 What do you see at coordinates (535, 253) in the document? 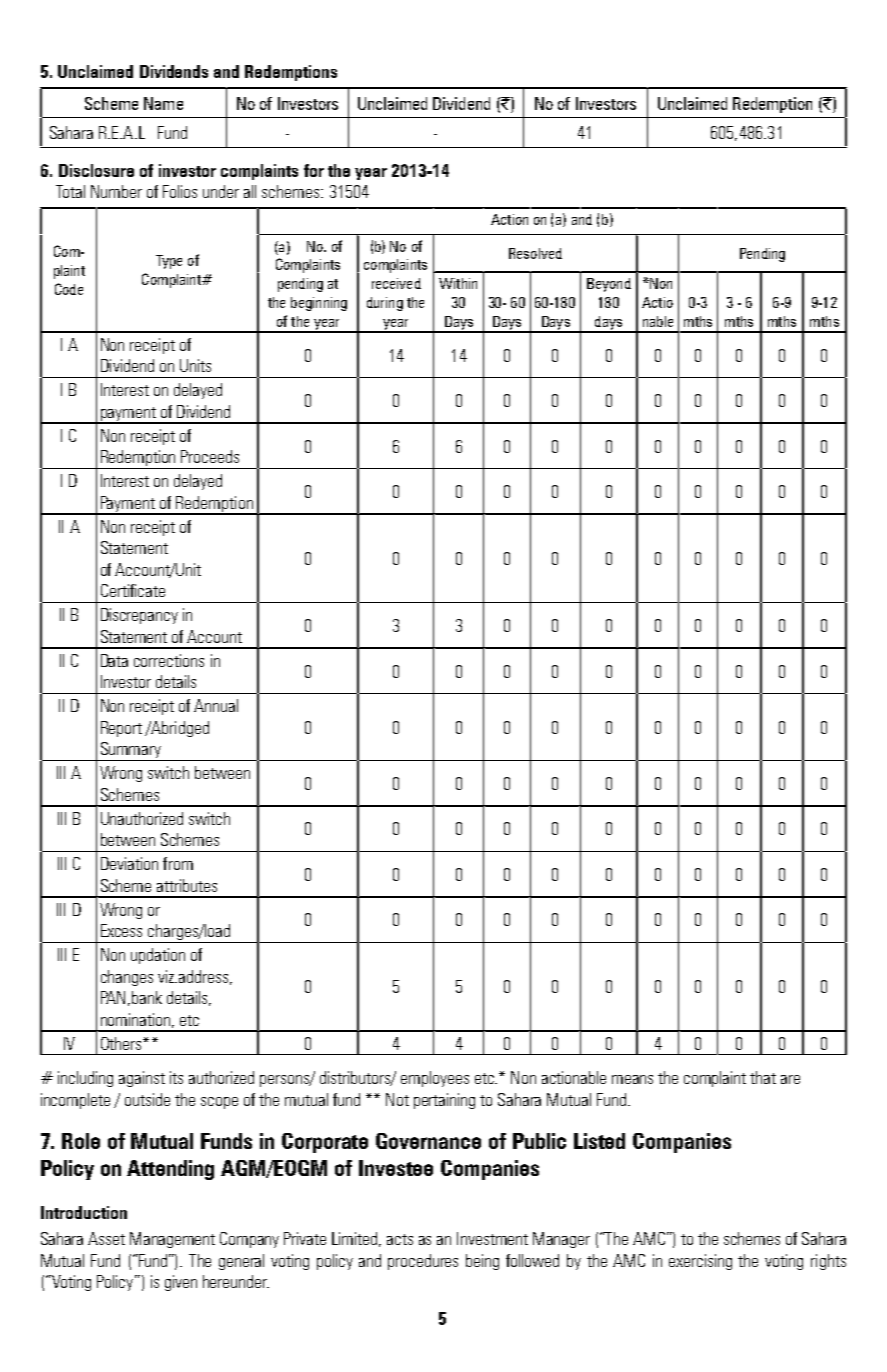
I see `Resolved` at bounding box center [535, 253].
